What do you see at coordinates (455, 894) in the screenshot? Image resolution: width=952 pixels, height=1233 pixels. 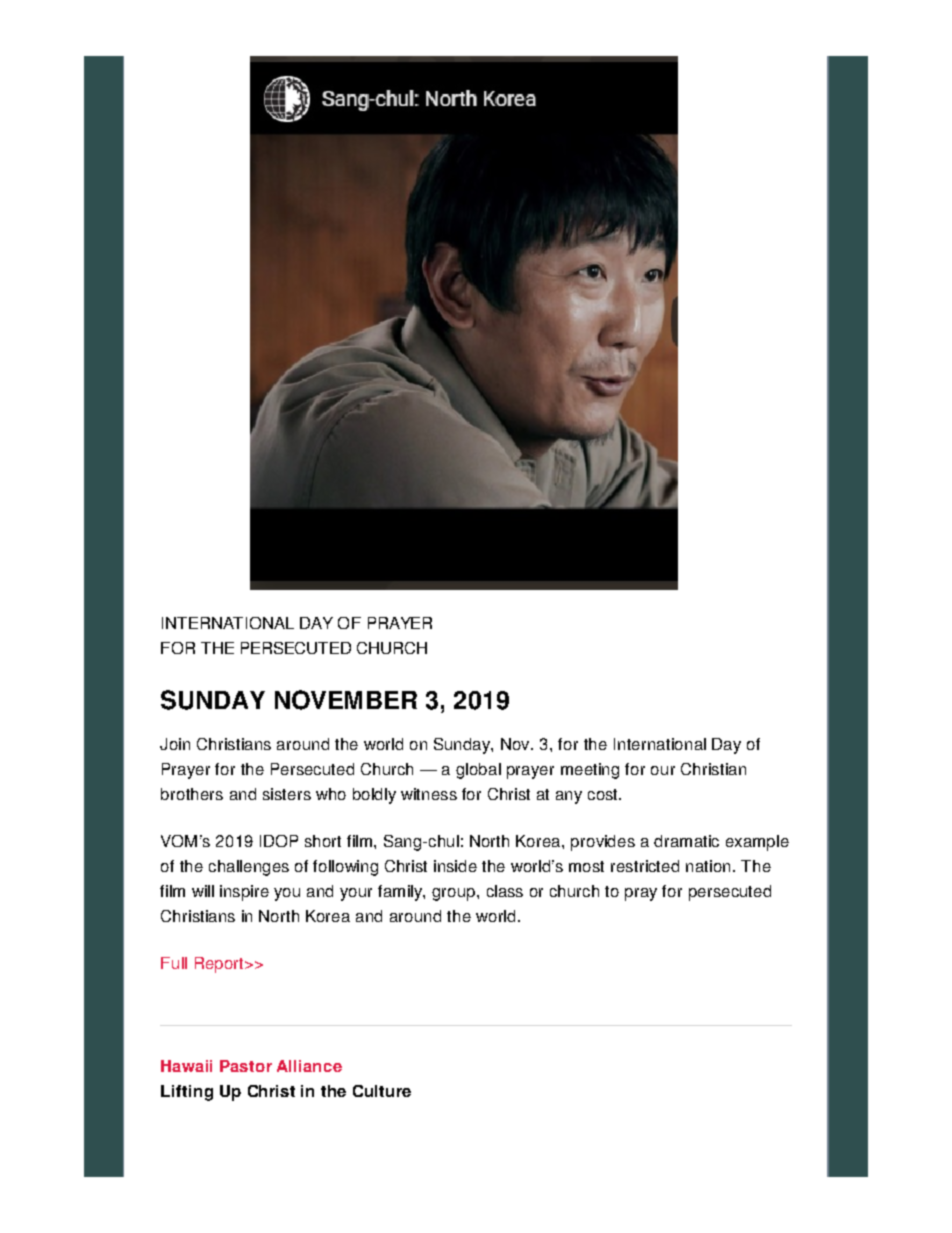 I see `group` at bounding box center [455, 894].
